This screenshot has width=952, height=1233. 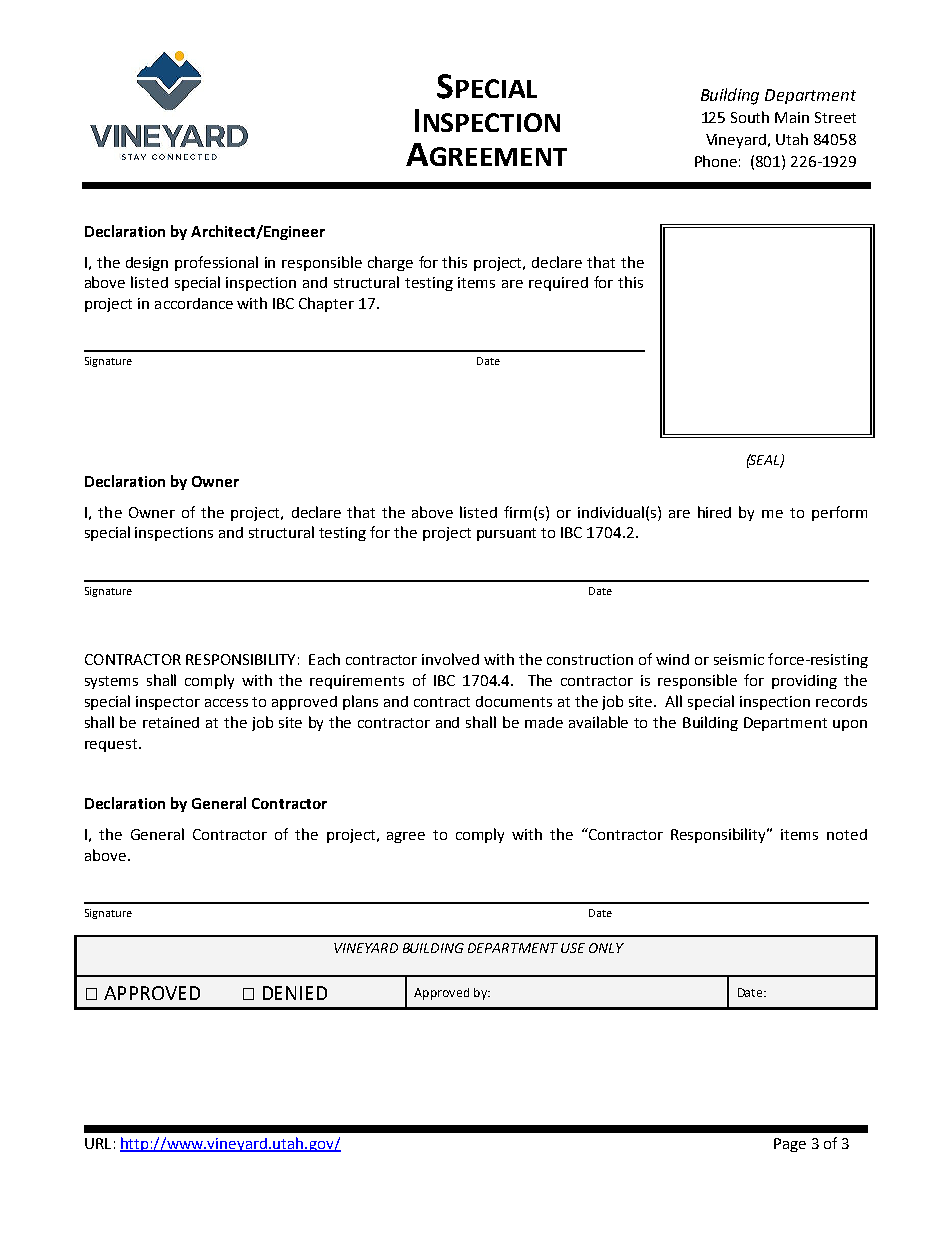 What do you see at coordinates (295, 993) in the screenshot?
I see `DENIED` at bounding box center [295, 993].
